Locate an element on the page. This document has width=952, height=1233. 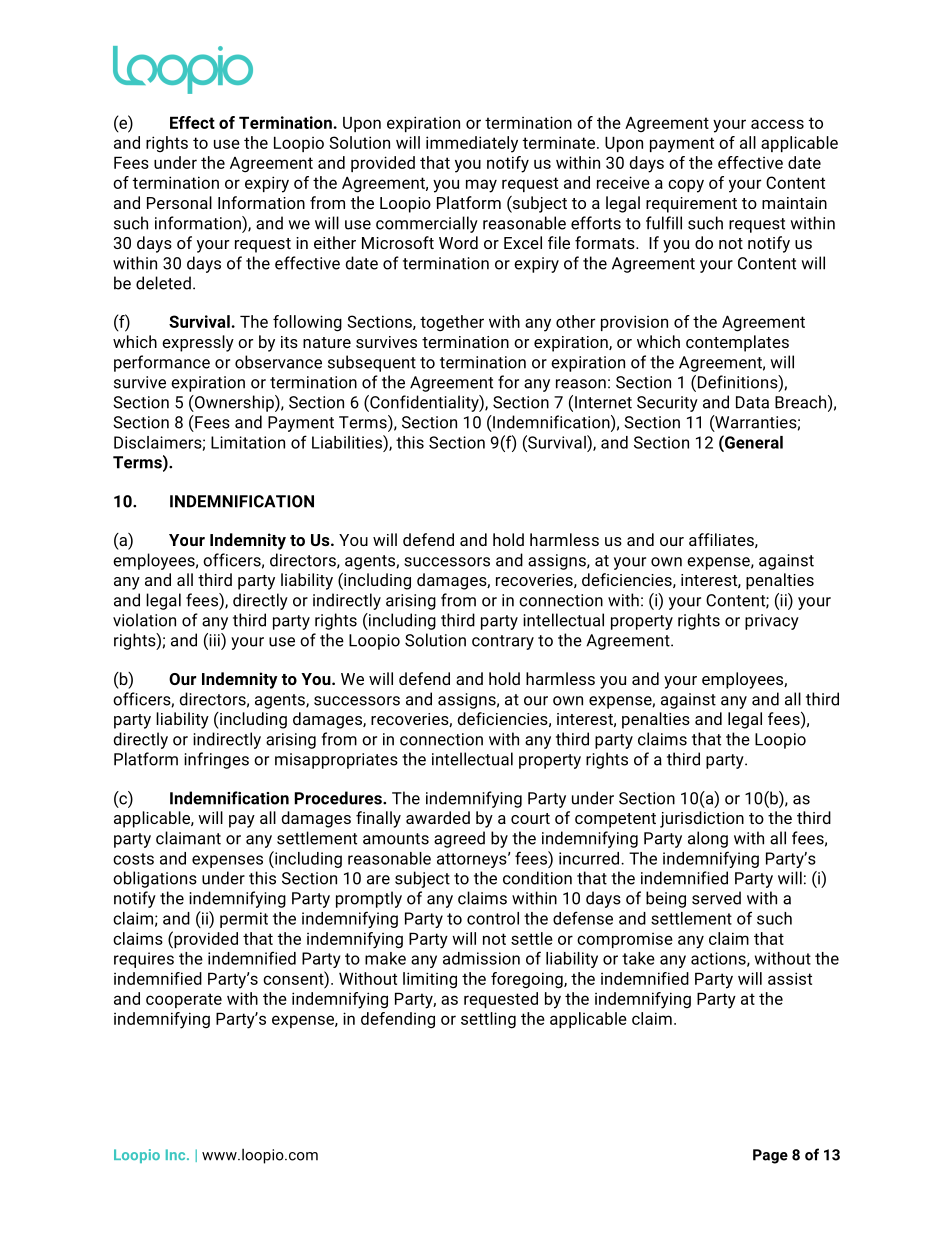
performance is located at coordinates (162, 363).
